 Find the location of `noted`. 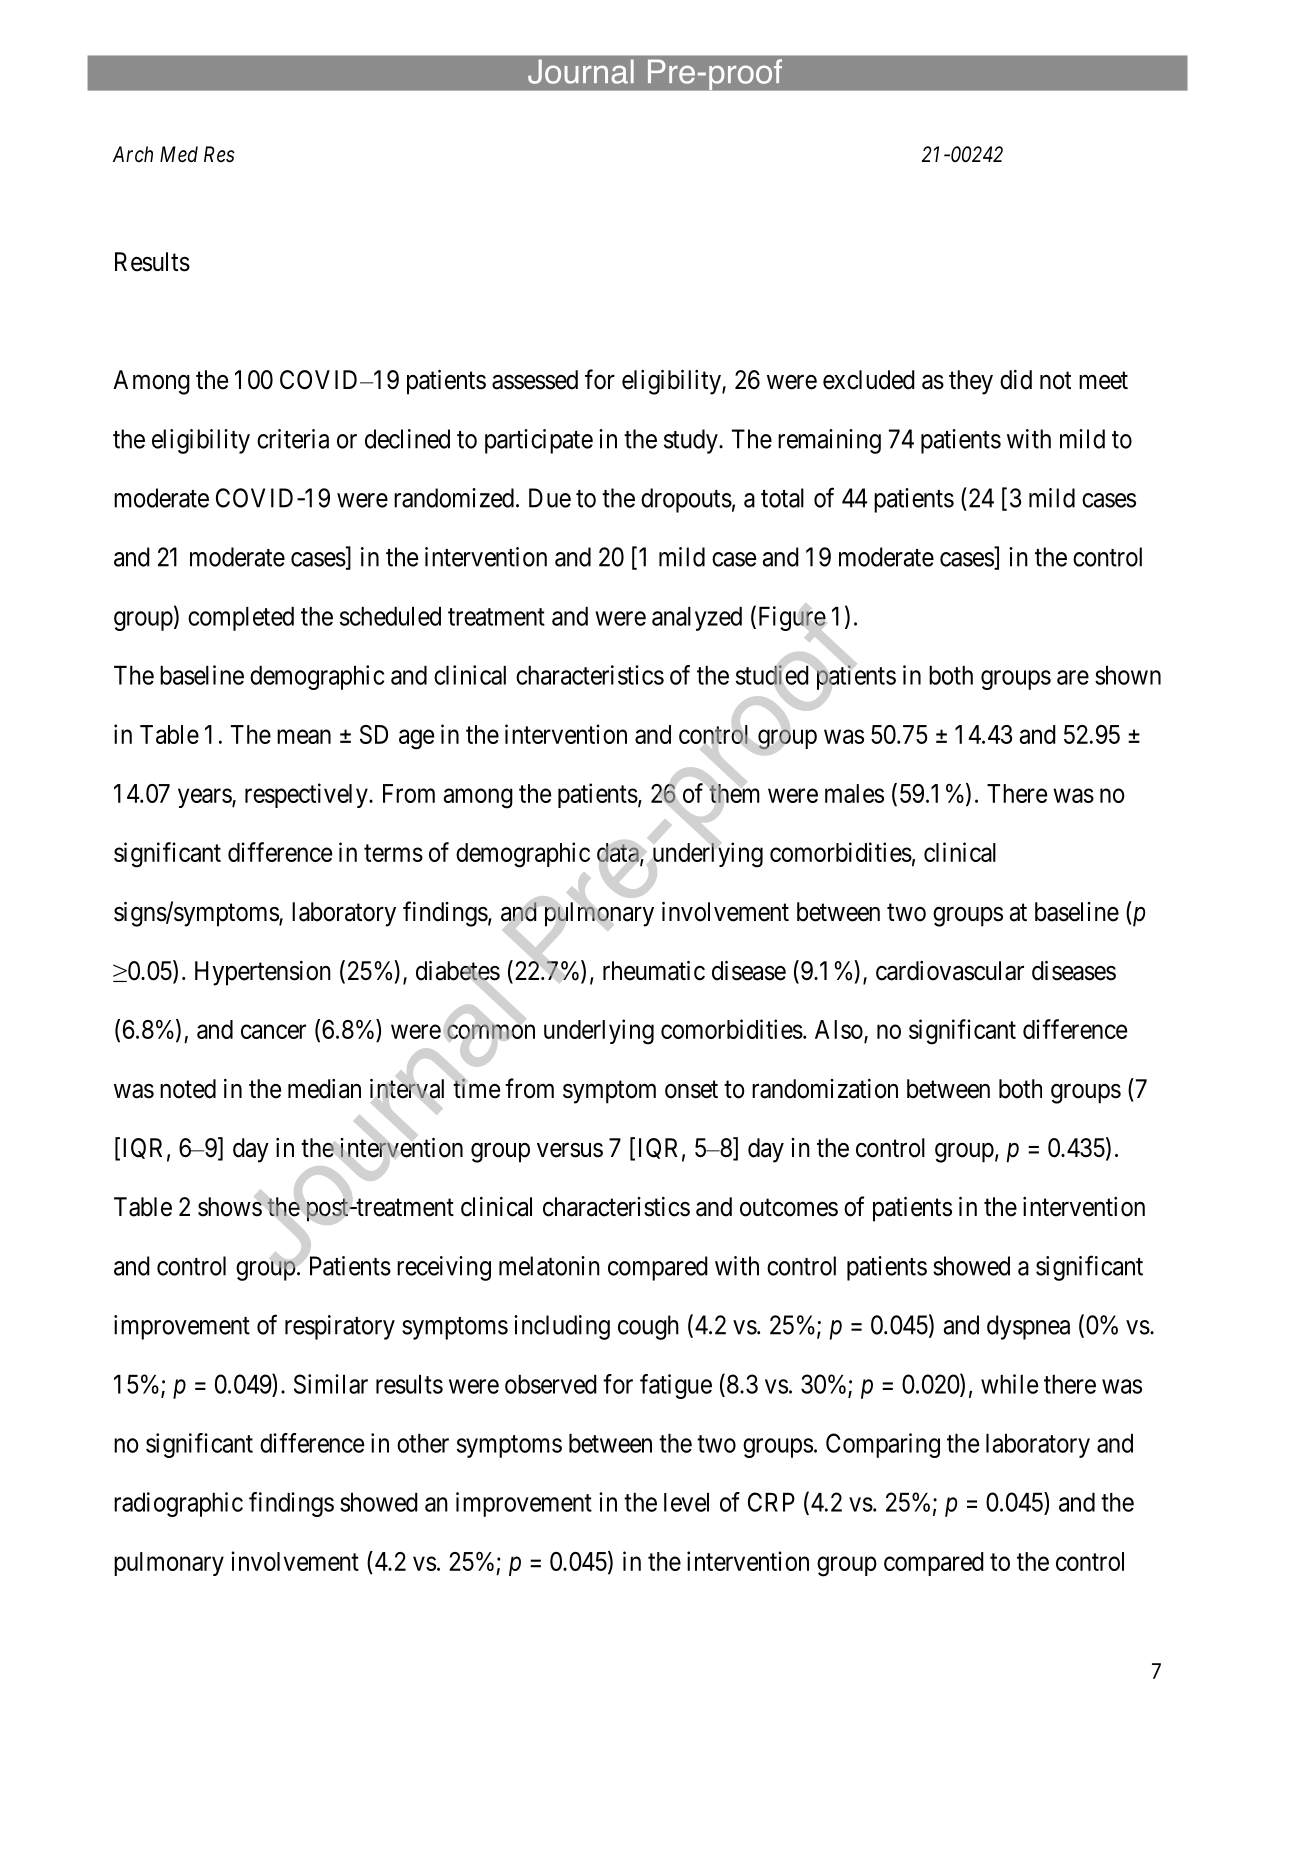

noted is located at coordinates (188, 1089).
